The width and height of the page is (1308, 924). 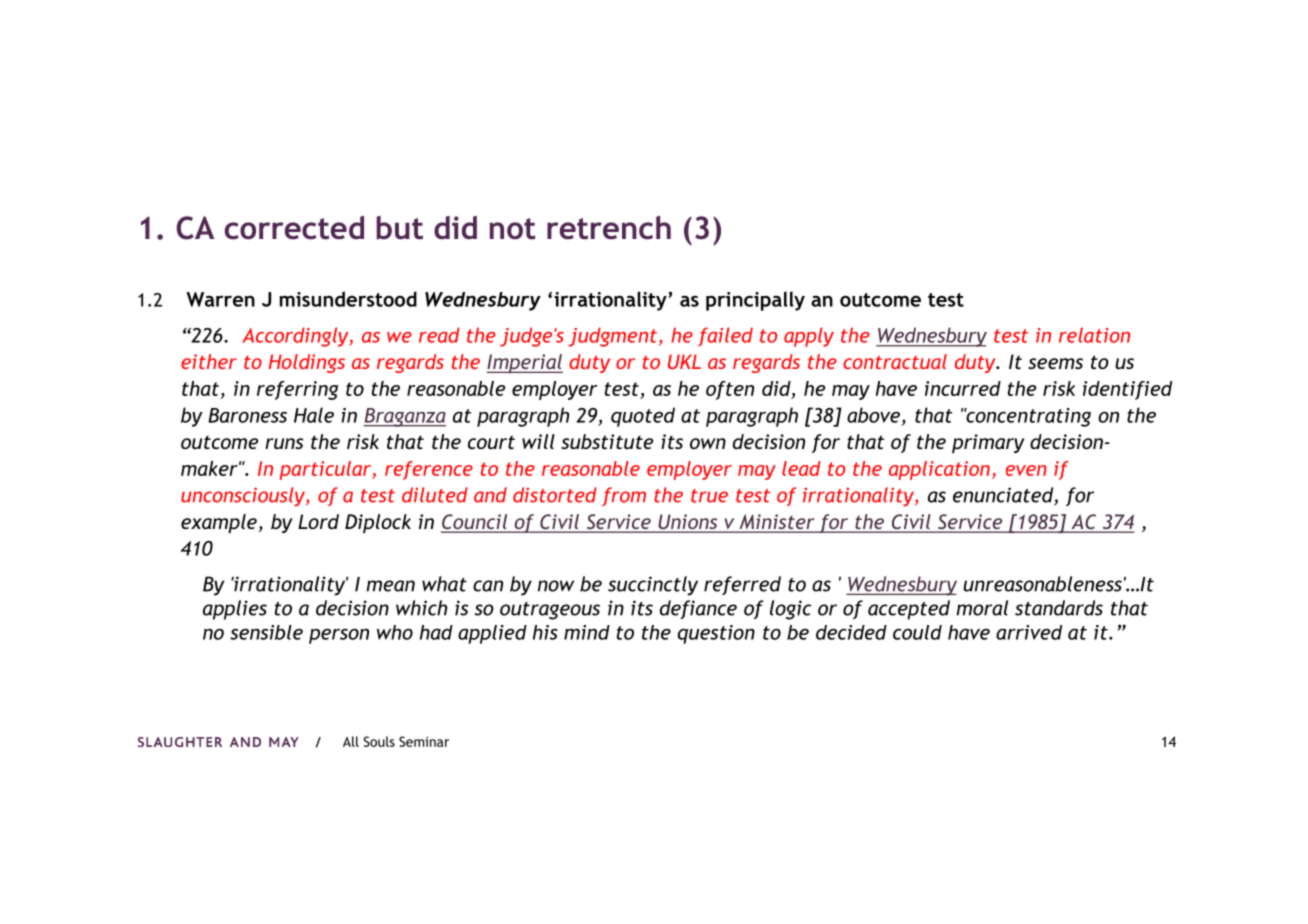 What do you see at coordinates (755, 301) in the page?
I see `principally` at bounding box center [755, 301].
